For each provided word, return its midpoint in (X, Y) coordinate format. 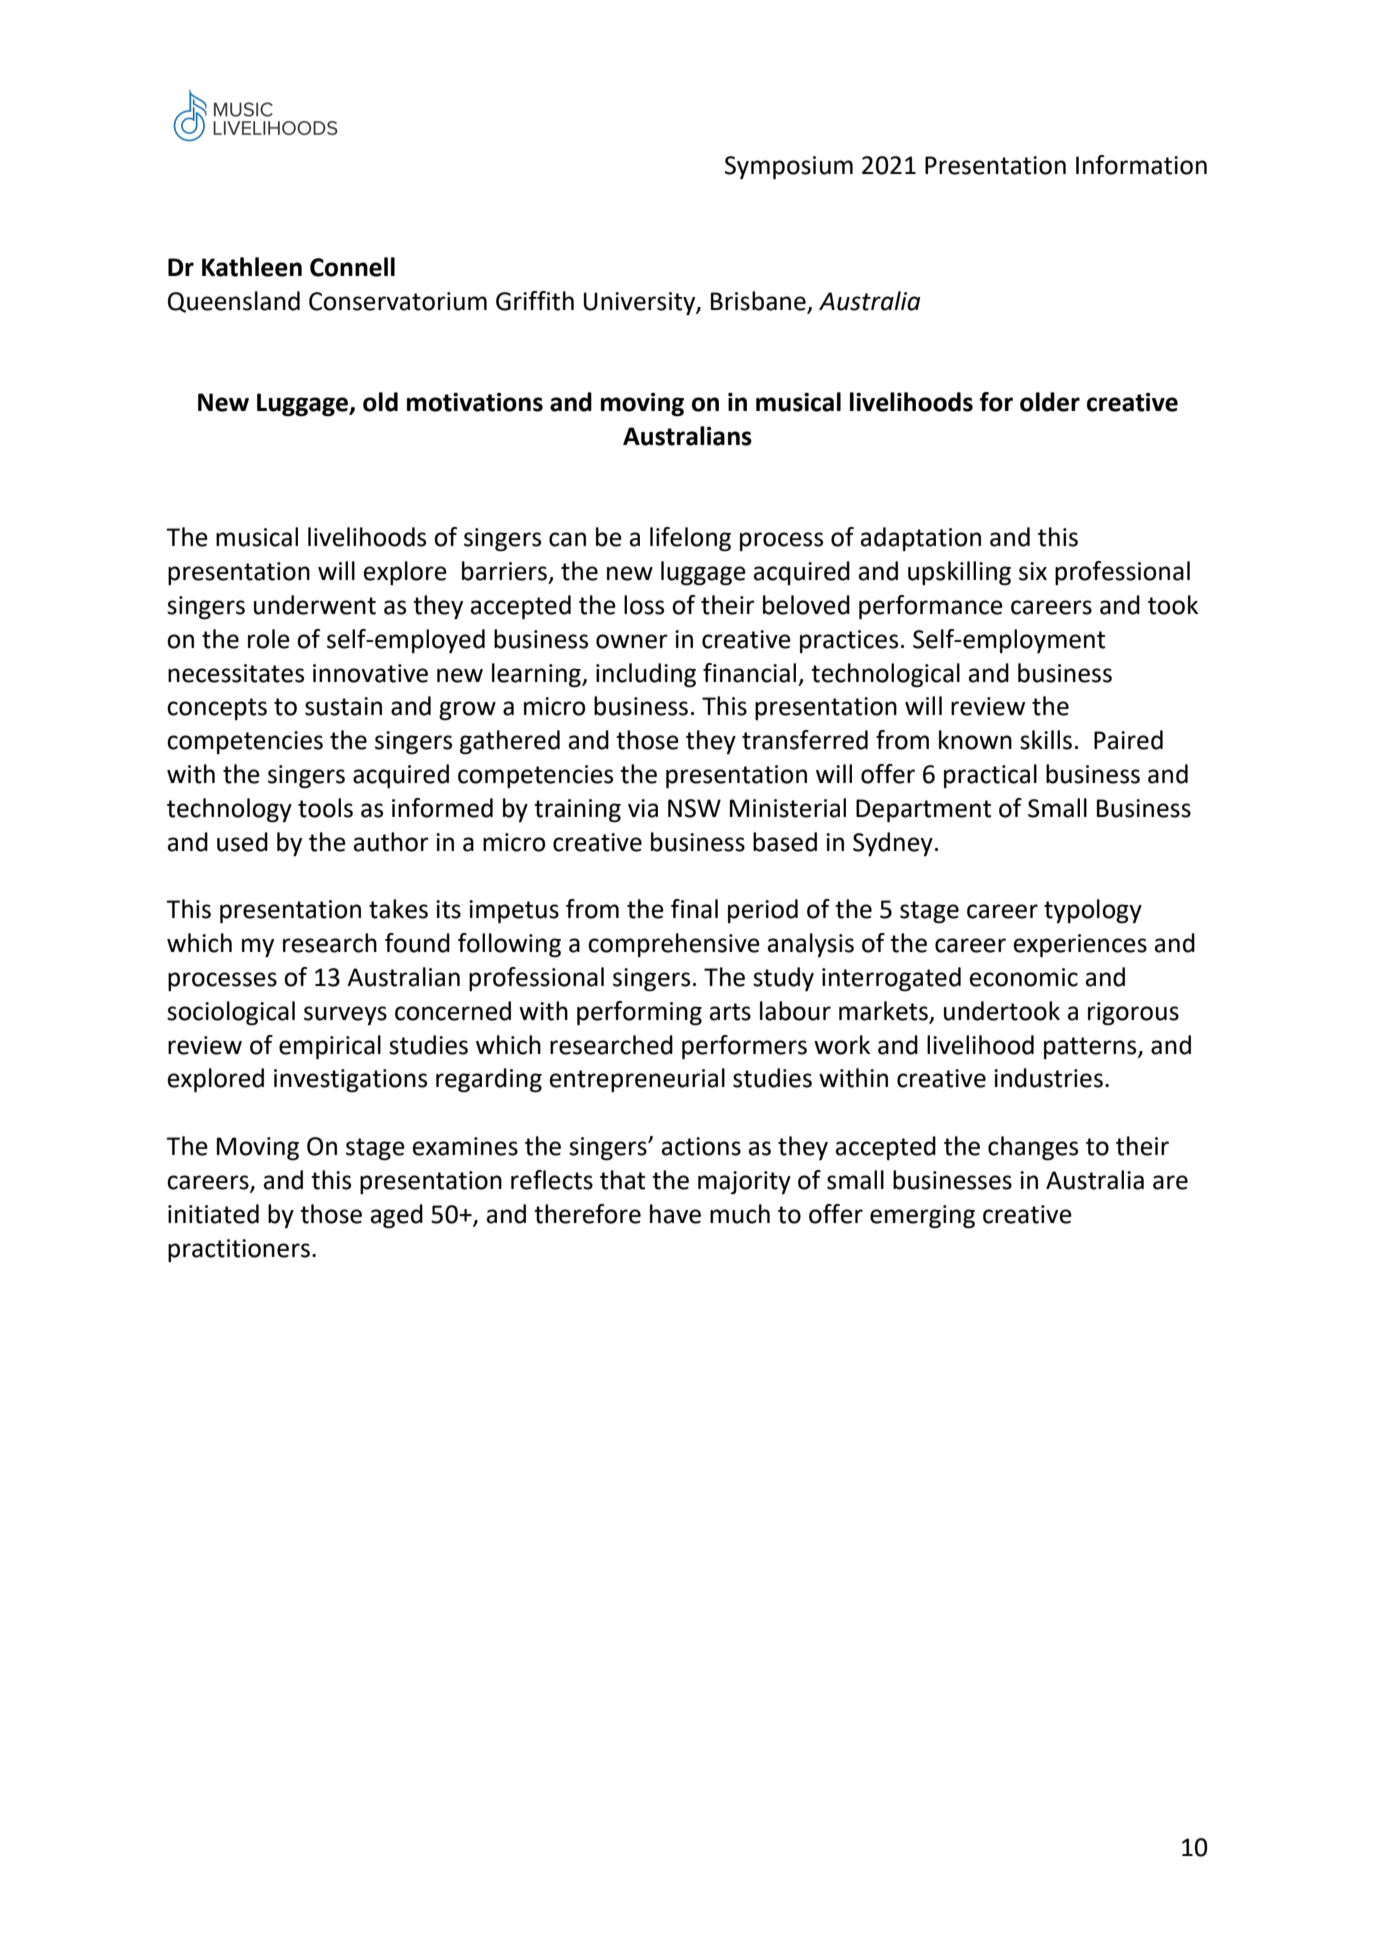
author (391, 842)
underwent (315, 605)
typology (1093, 911)
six (1033, 571)
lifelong (690, 539)
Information (1141, 165)
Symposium (789, 168)
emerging (922, 1217)
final (694, 909)
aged (397, 1216)
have (675, 1214)
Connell (352, 267)
